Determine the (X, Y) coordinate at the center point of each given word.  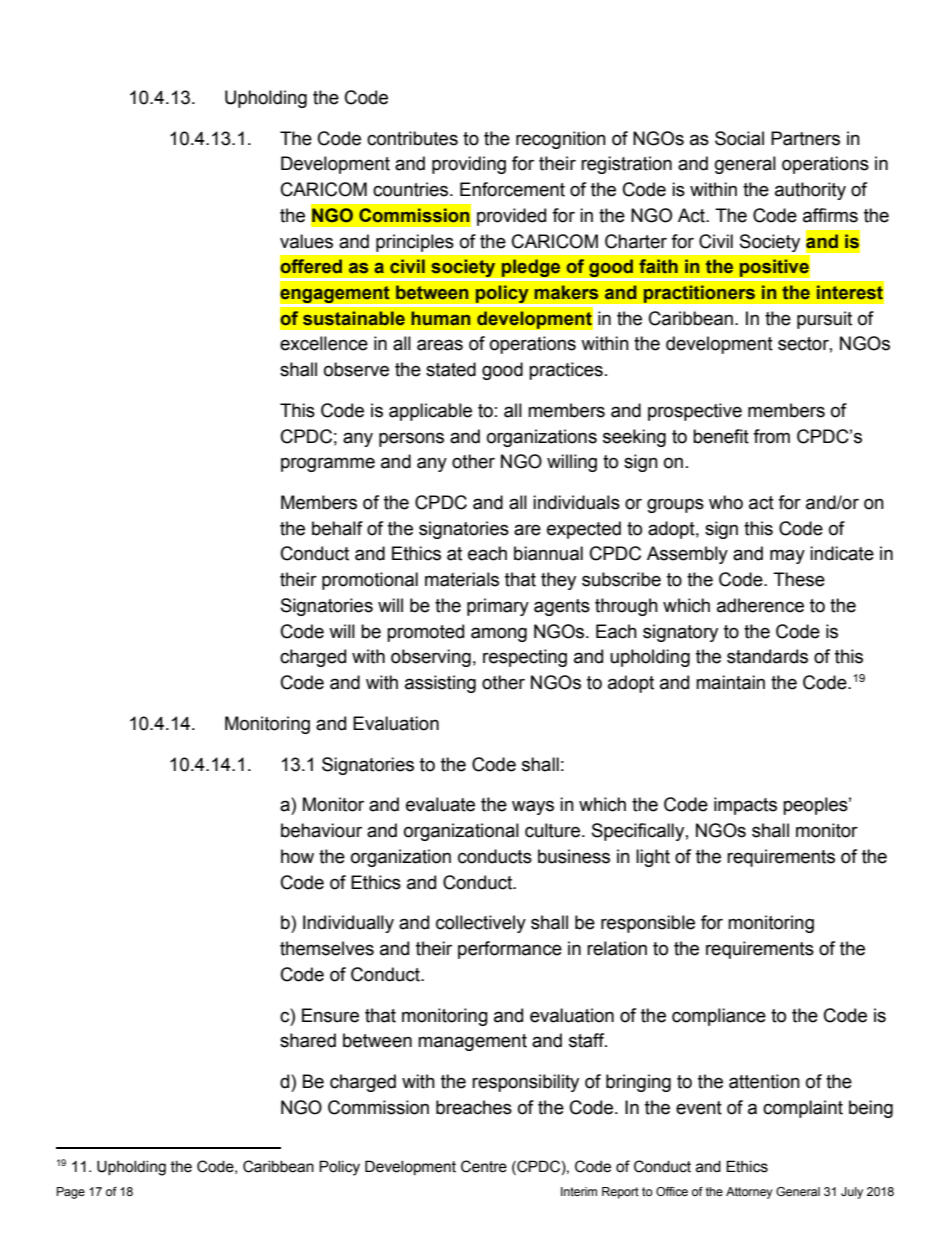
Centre (484, 1166)
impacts (745, 806)
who (726, 502)
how (297, 856)
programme (328, 464)
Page (71, 1193)
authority (810, 191)
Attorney (749, 1193)
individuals (576, 502)
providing (469, 165)
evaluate (440, 804)
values (306, 241)
